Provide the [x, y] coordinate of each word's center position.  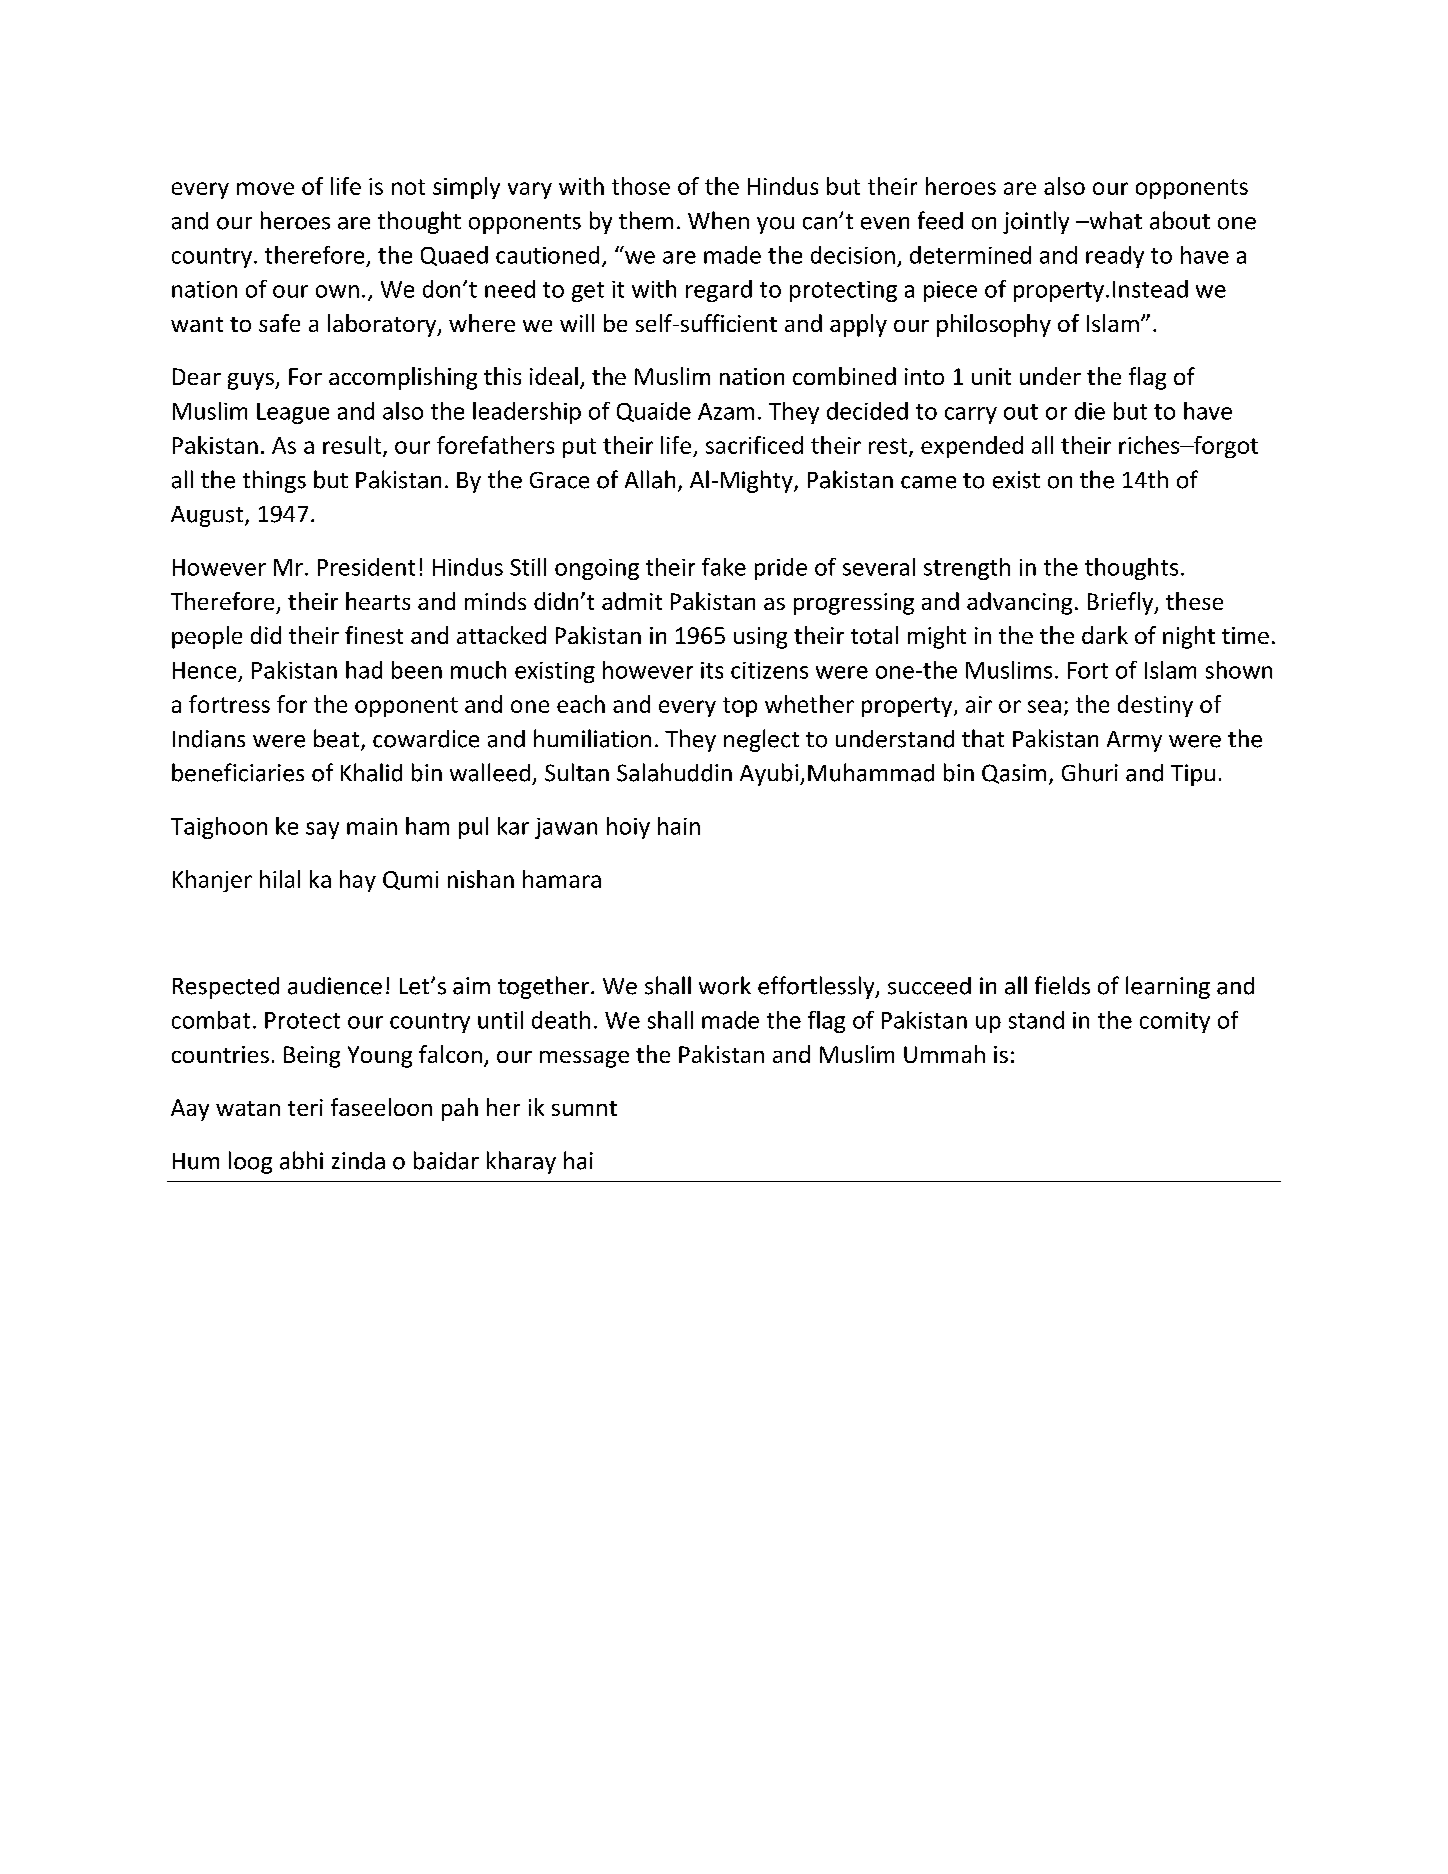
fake [724, 567]
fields [1062, 985]
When [718, 220]
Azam [726, 411]
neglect [761, 740]
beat [338, 739]
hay [358, 881]
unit [991, 376]
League [293, 413]
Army [1134, 741]
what [1114, 220]
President [366, 567]
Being [312, 1057]
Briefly [1122, 603]
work [725, 985]
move [265, 188]
